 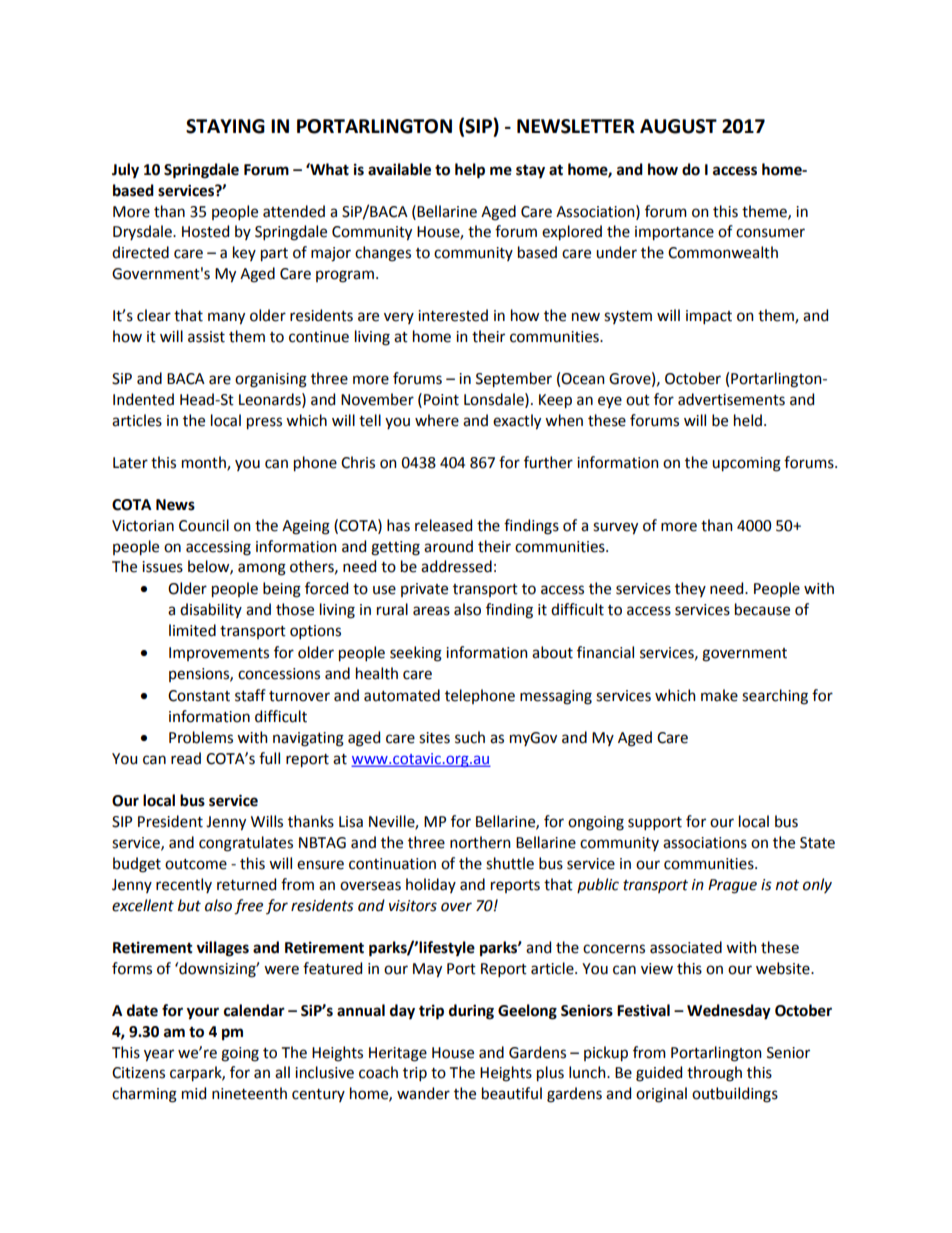 What do you see at coordinates (480, 842) in the image?
I see `northern` at bounding box center [480, 842].
